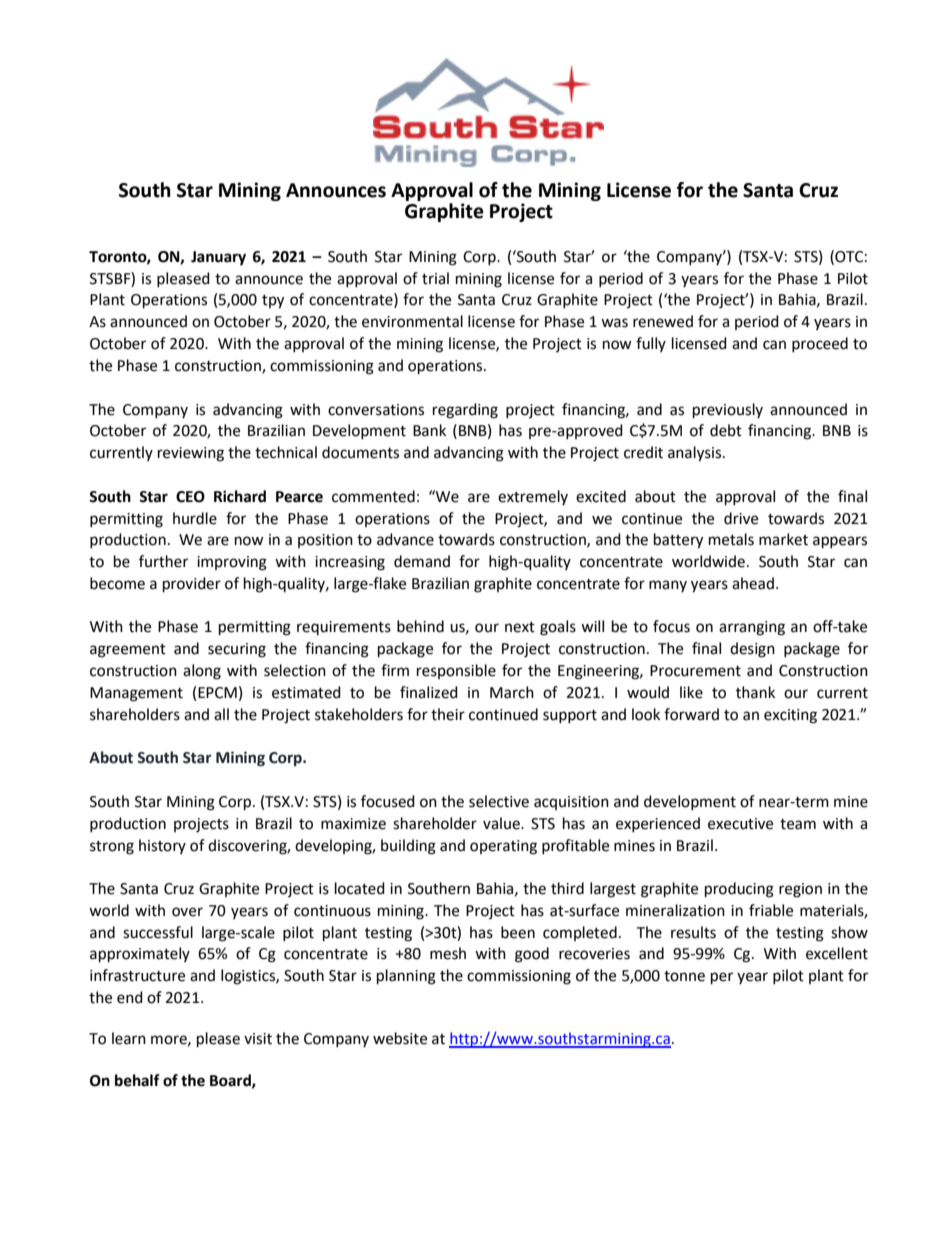 This document has height=1233, width=952. Describe the element at coordinates (218, 258) in the document. I see `January` at that location.
